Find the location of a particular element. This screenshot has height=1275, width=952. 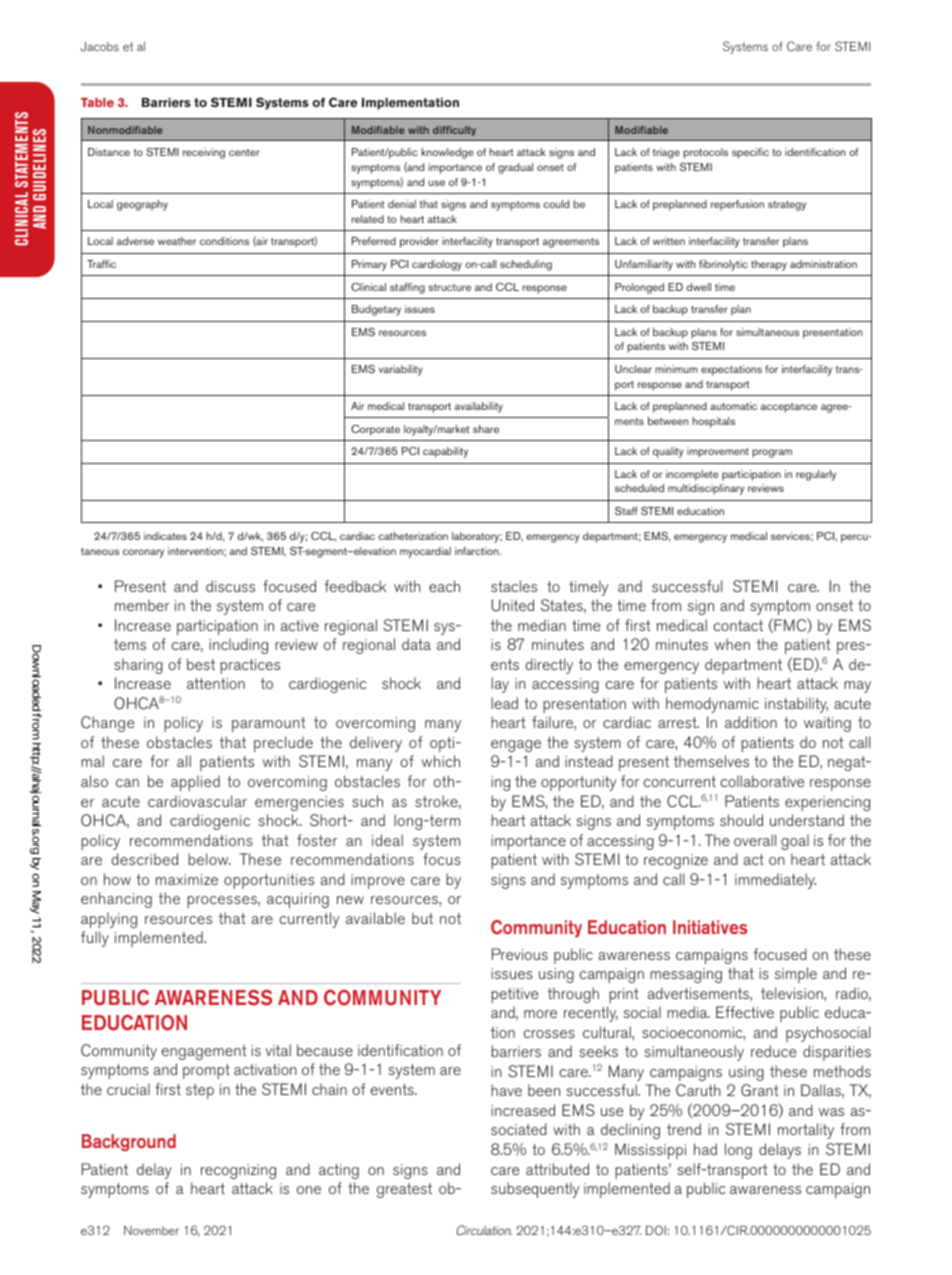

applied is located at coordinates (195, 783).
